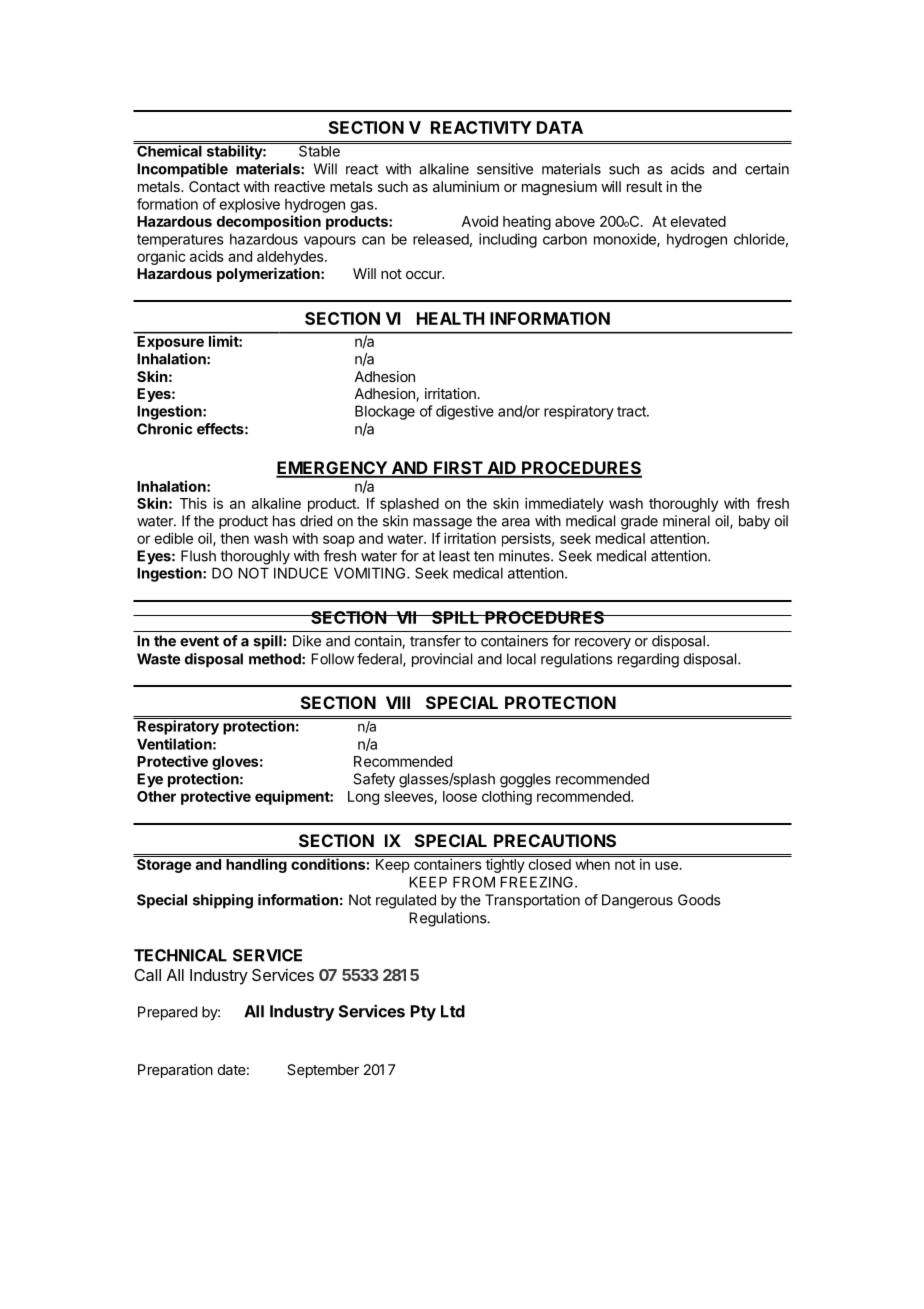 The height and width of the page is (1309, 924). I want to click on Goods, so click(699, 900).
